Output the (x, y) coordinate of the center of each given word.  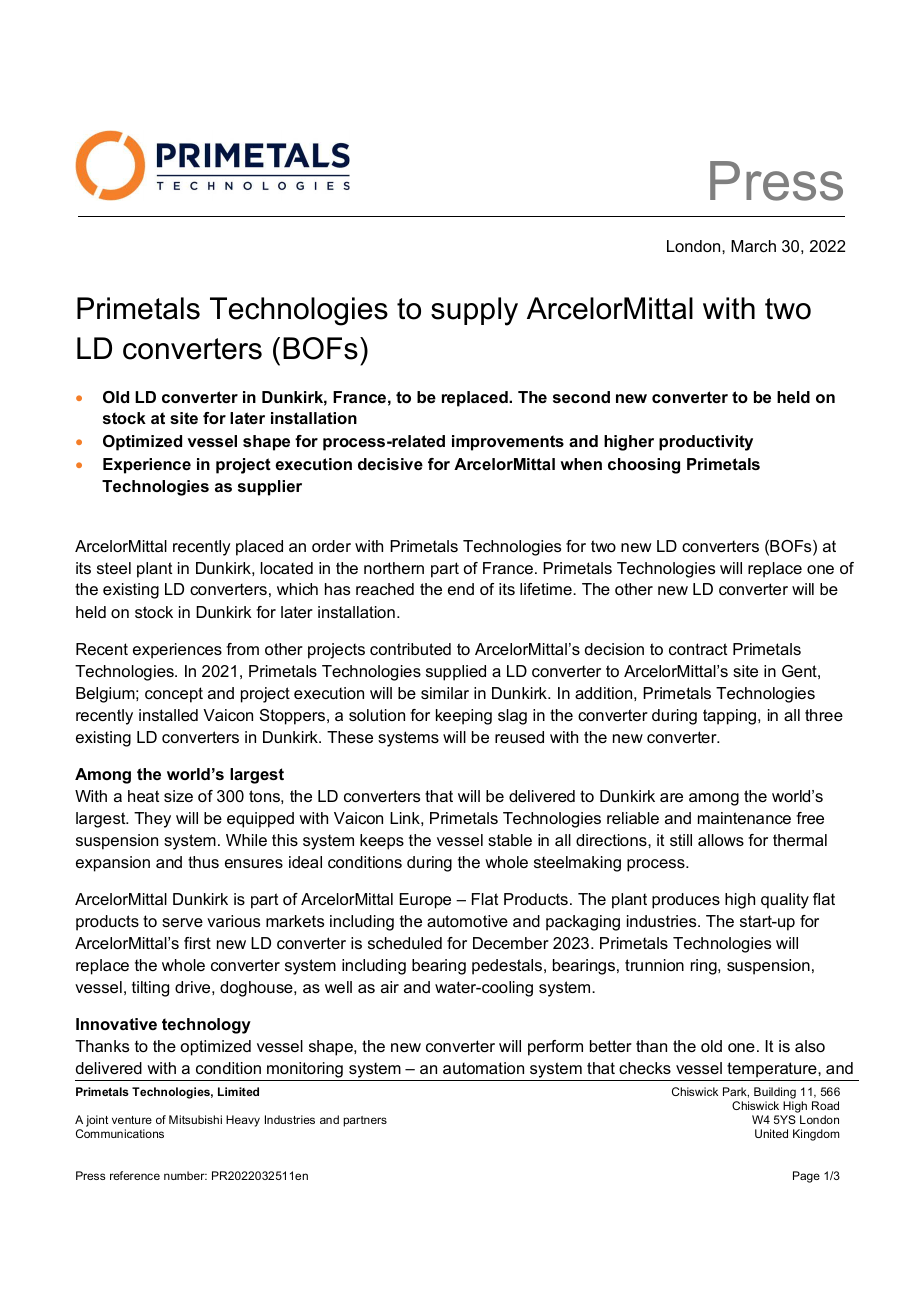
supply (474, 311)
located (287, 568)
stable (510, 840)
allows (721, 840)
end (461, 589)
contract (698, 649)
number (185, 1175)
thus (203, 862)
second (581, 397)
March (753, 246)
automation (483, 1068)
